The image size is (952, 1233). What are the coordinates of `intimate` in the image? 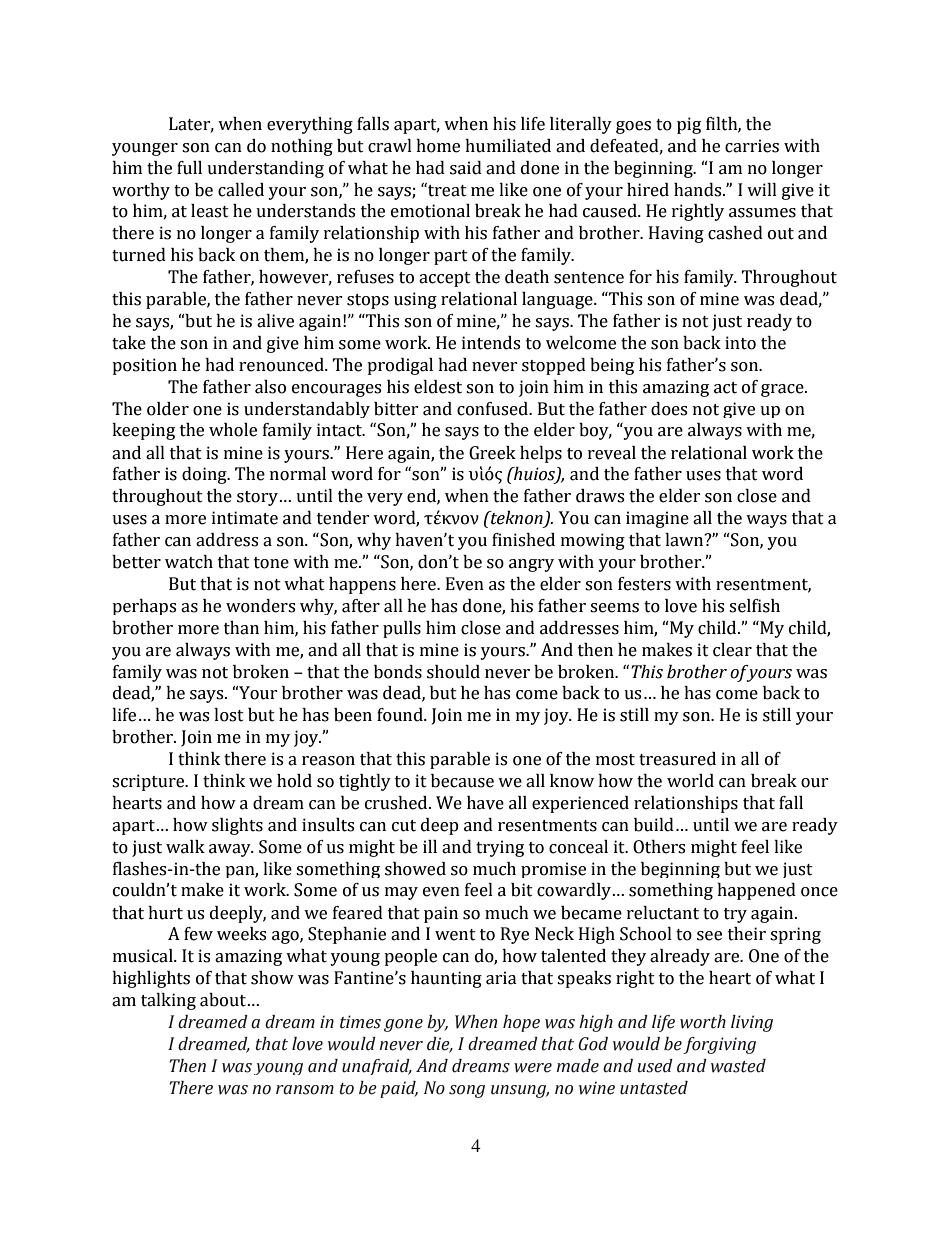 It's located at (245, 518).
